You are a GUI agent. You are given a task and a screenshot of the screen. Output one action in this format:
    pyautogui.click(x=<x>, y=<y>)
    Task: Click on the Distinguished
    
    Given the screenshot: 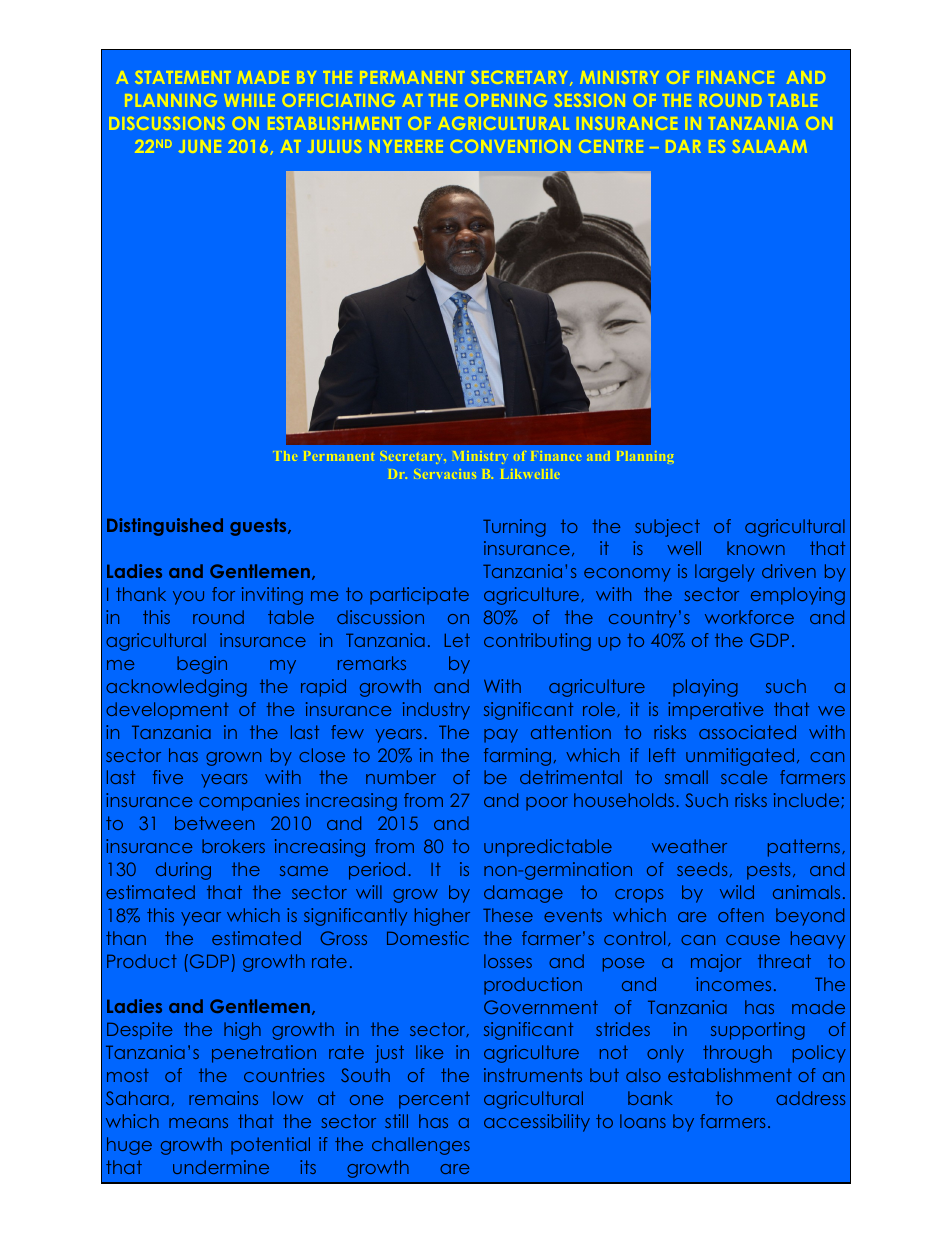 What is the action you would take?
    pyautogui.click(x=165, y=527)
